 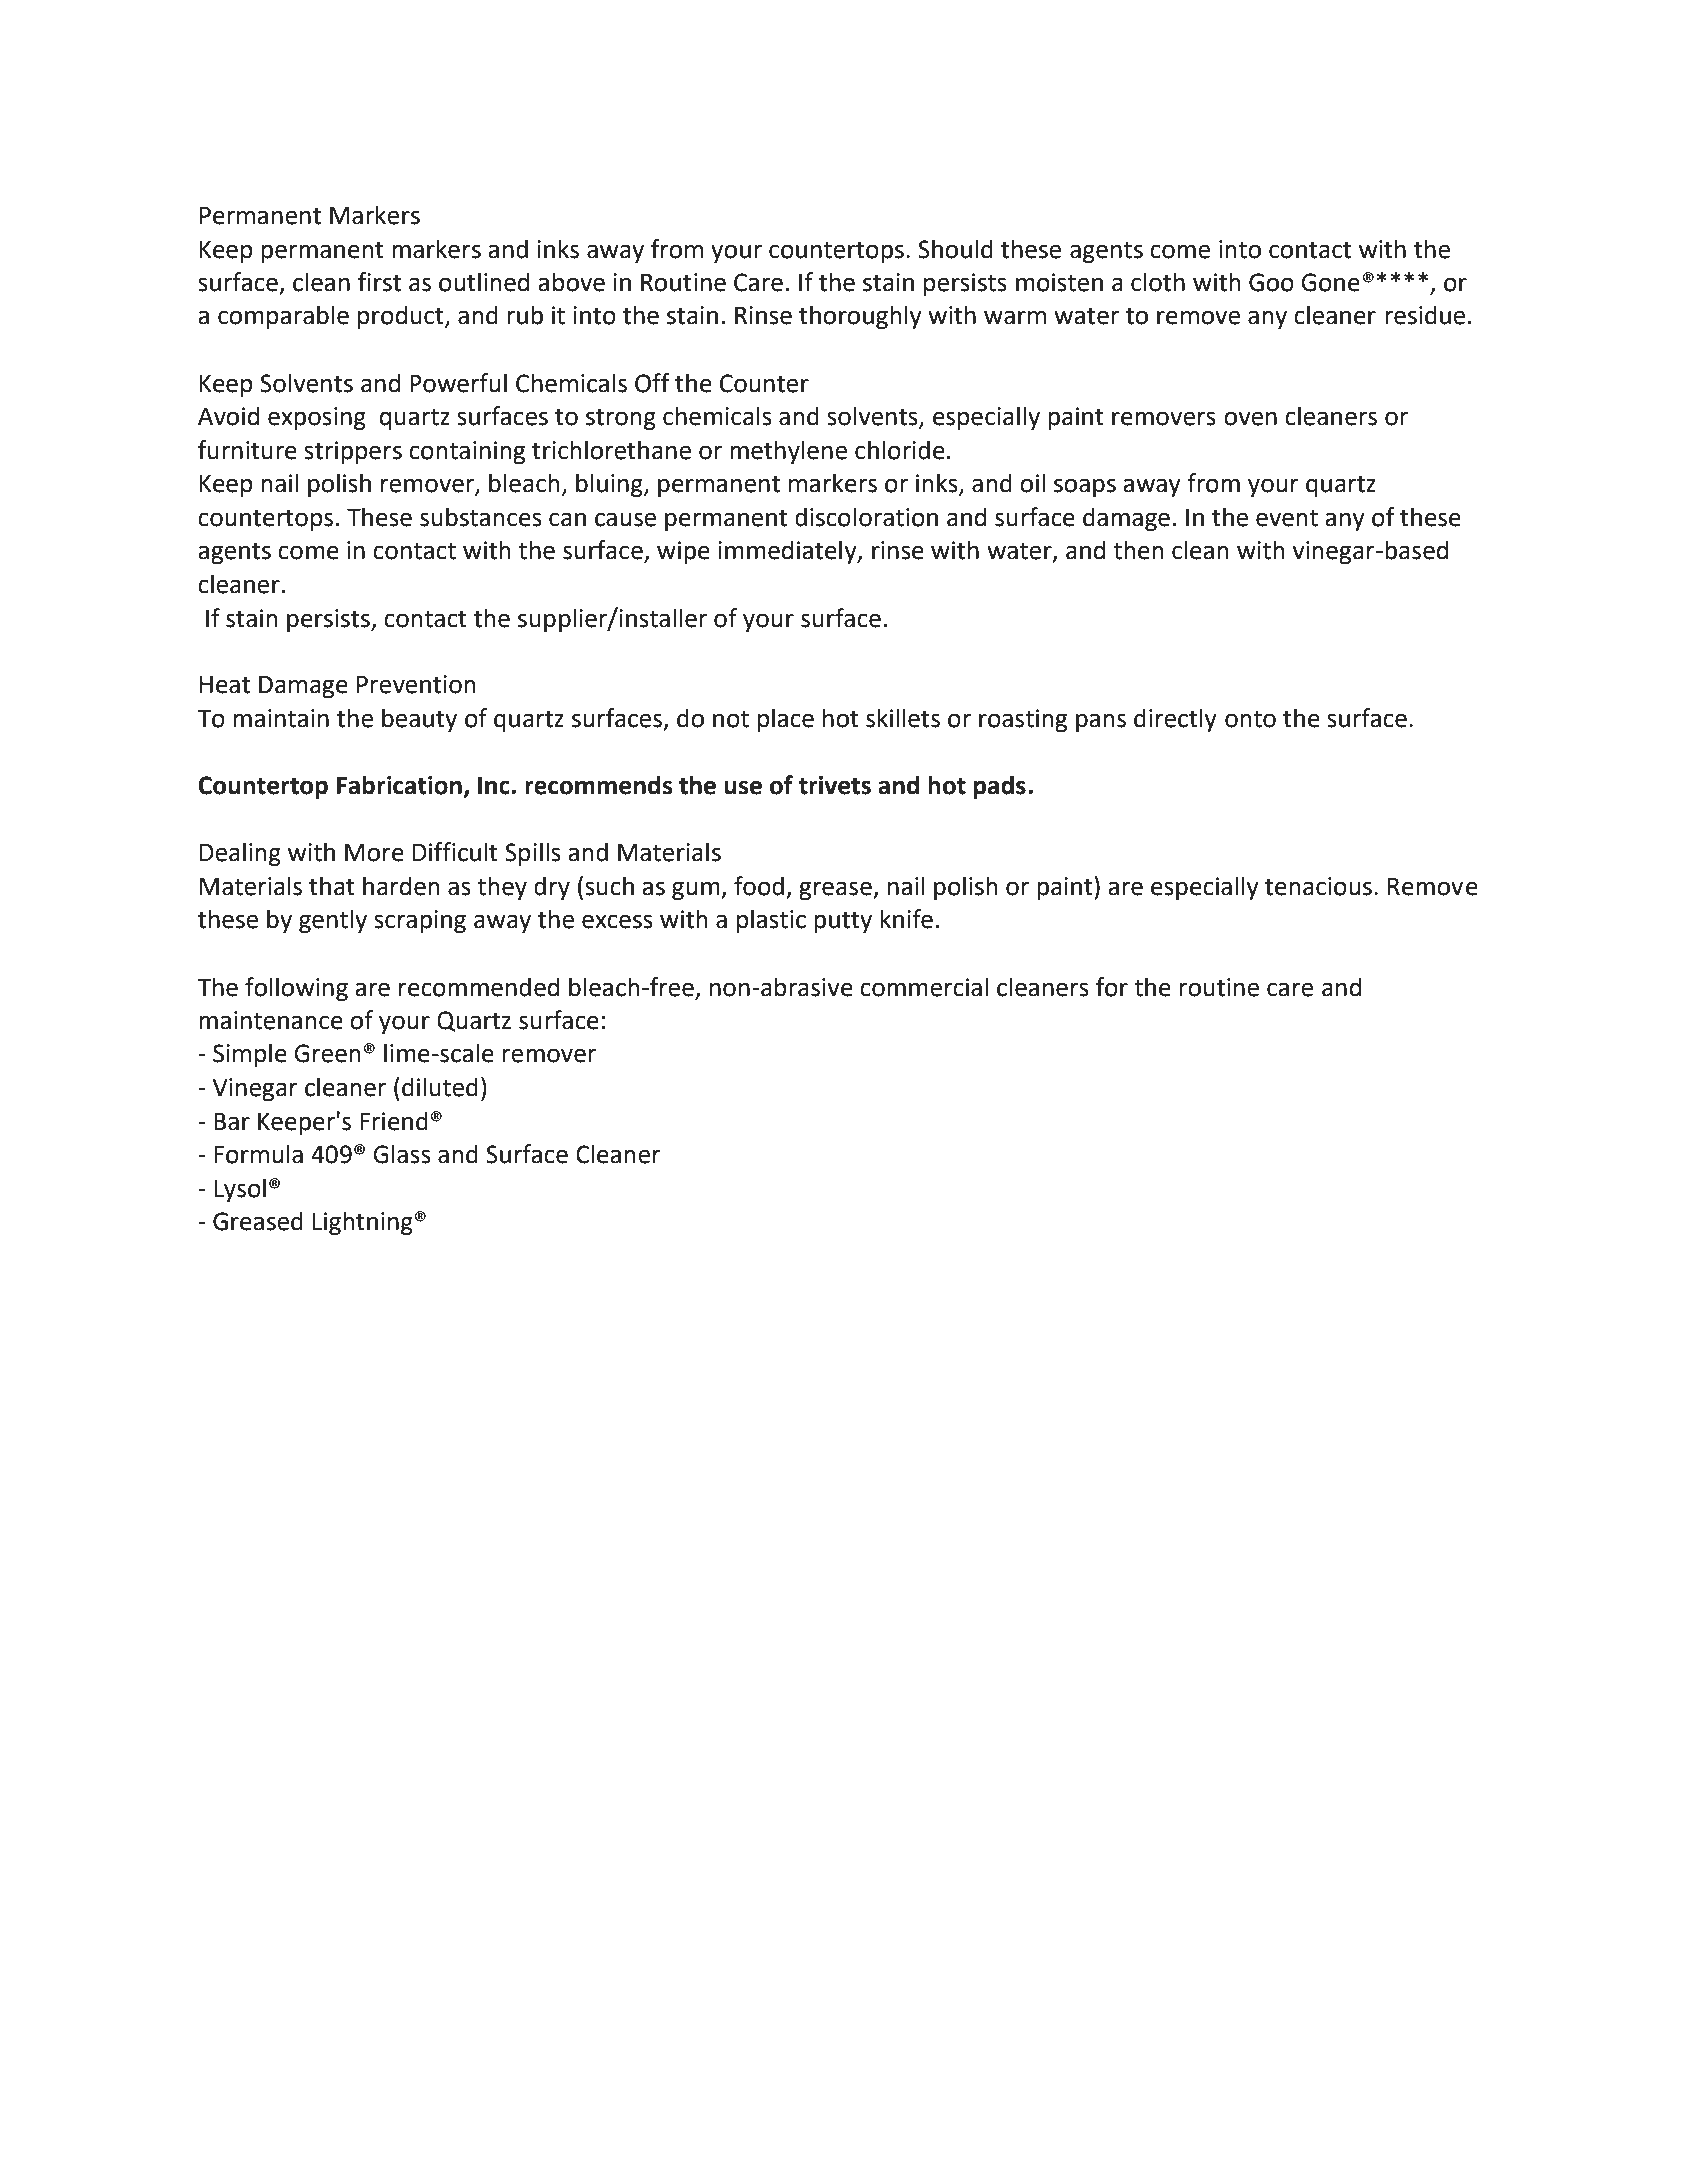 What do you see at coordinates (225, 685) in the screenshot?
I see `Heat` at bounding box center [225, 685].
